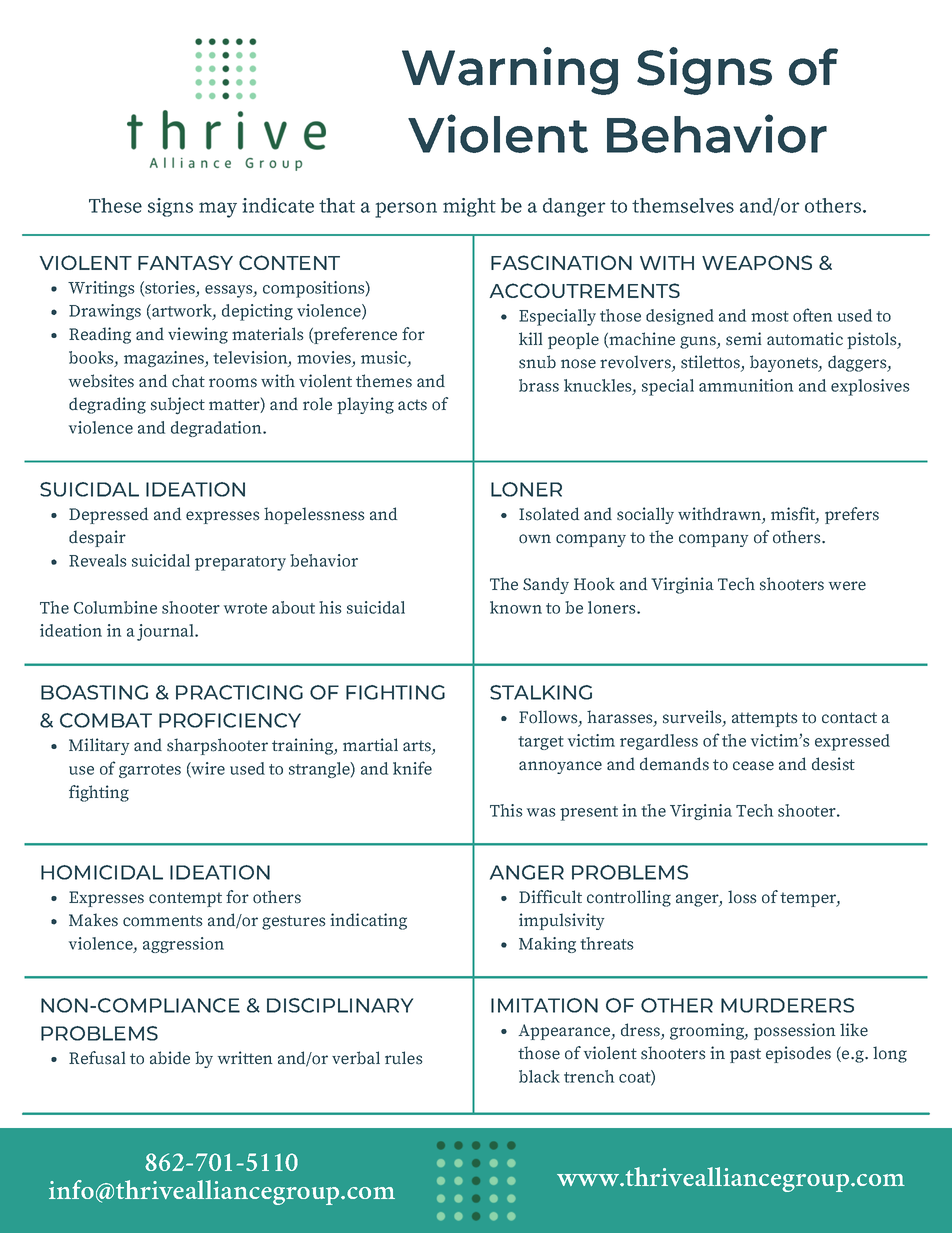  I want to click on black, so click(539, 1076).
